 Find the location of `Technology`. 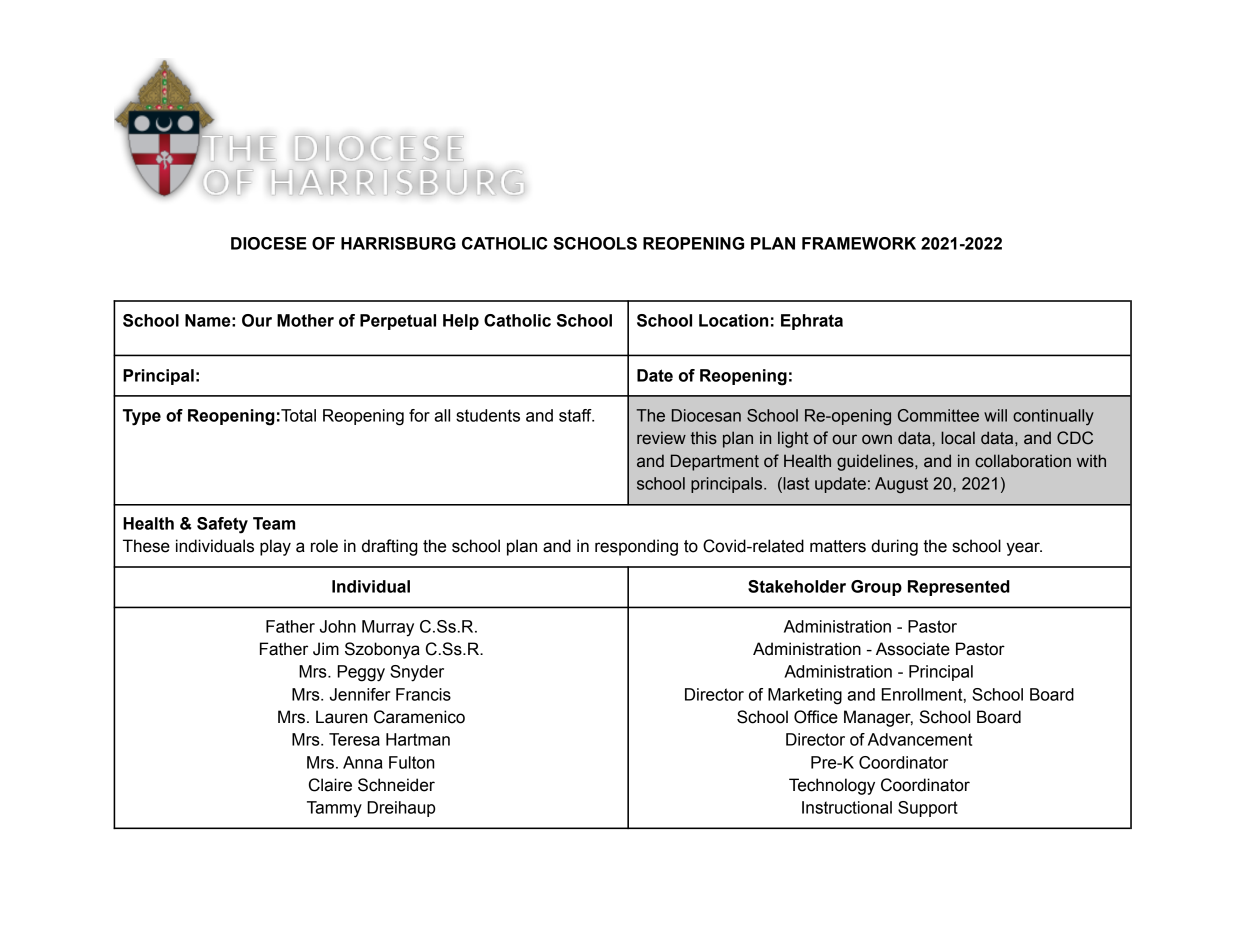

Technology is located at coordinates (832, 786).
